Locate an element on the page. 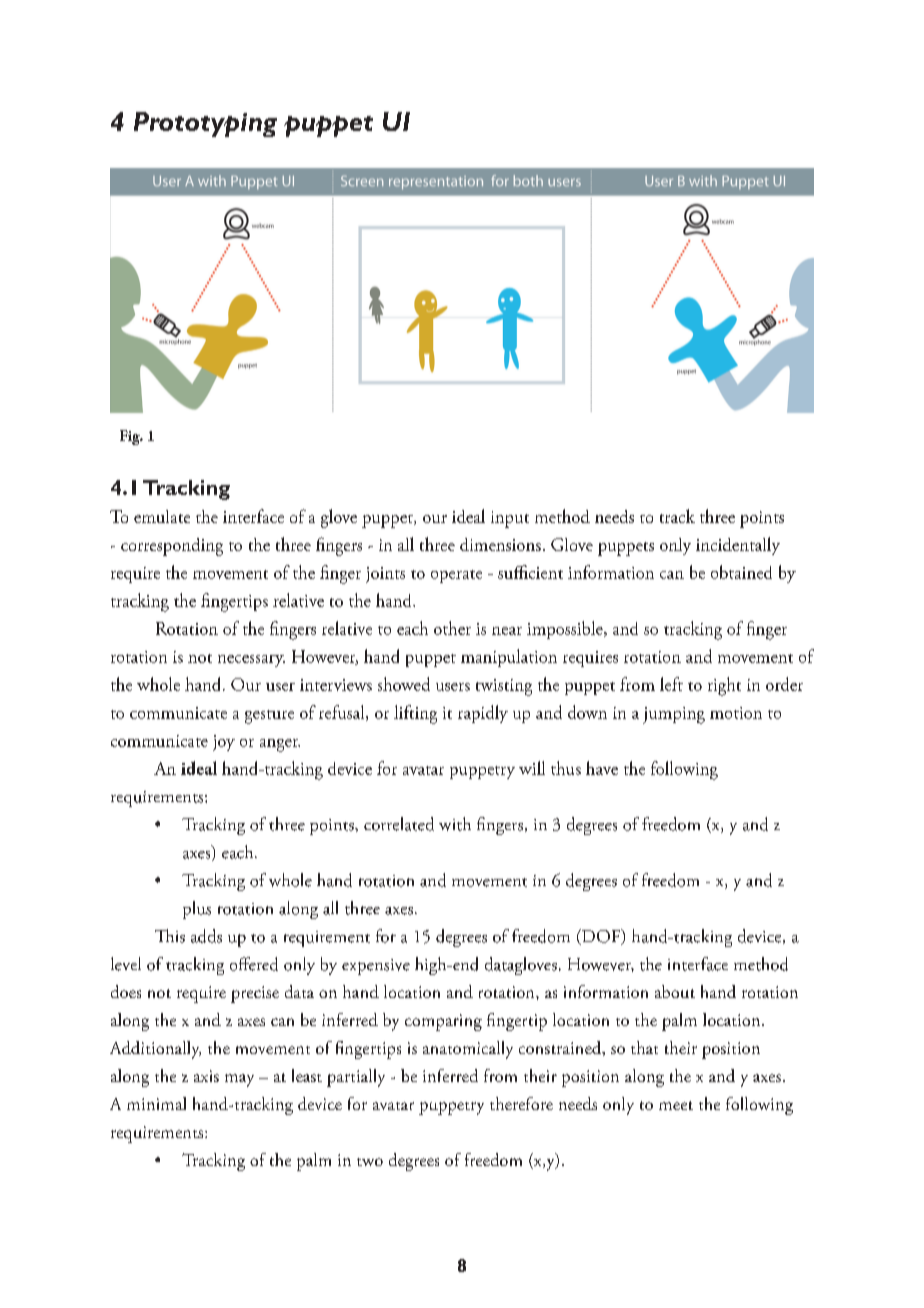 The height and width of the document is (1308, 924). plus is located at coordinates (197, 910).
